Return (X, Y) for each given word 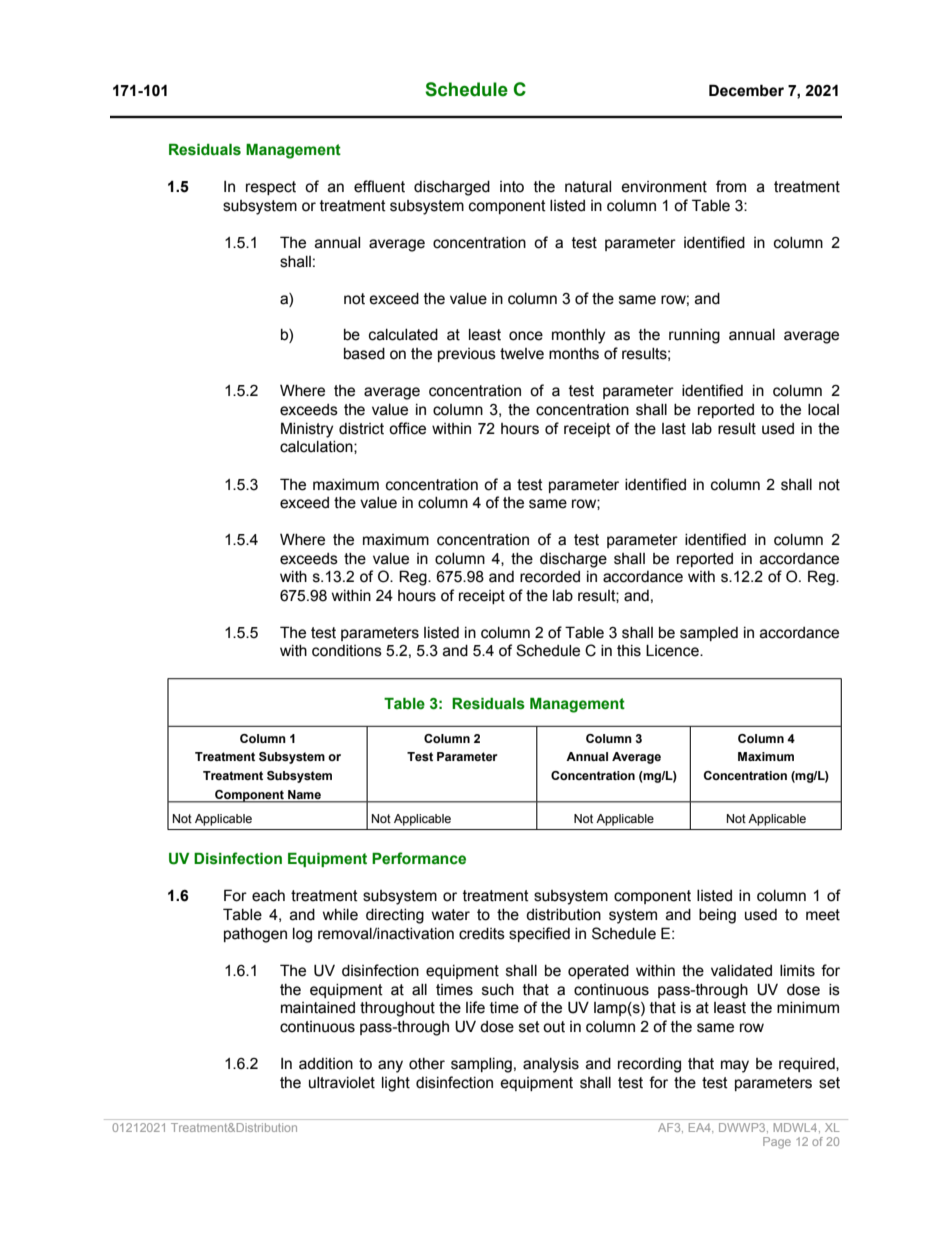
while (340, 915)
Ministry (307, 430)
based (364, 354)
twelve (522, 354)
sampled (709, 634)
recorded (550, 577)
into (512, 187)
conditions (347, 651)
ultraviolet (342, 1083)
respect (271, 188)
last (674, 429)
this (629, 651)
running (694, 336)
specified (539, 934)
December (746, 90)
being (717, 916)
